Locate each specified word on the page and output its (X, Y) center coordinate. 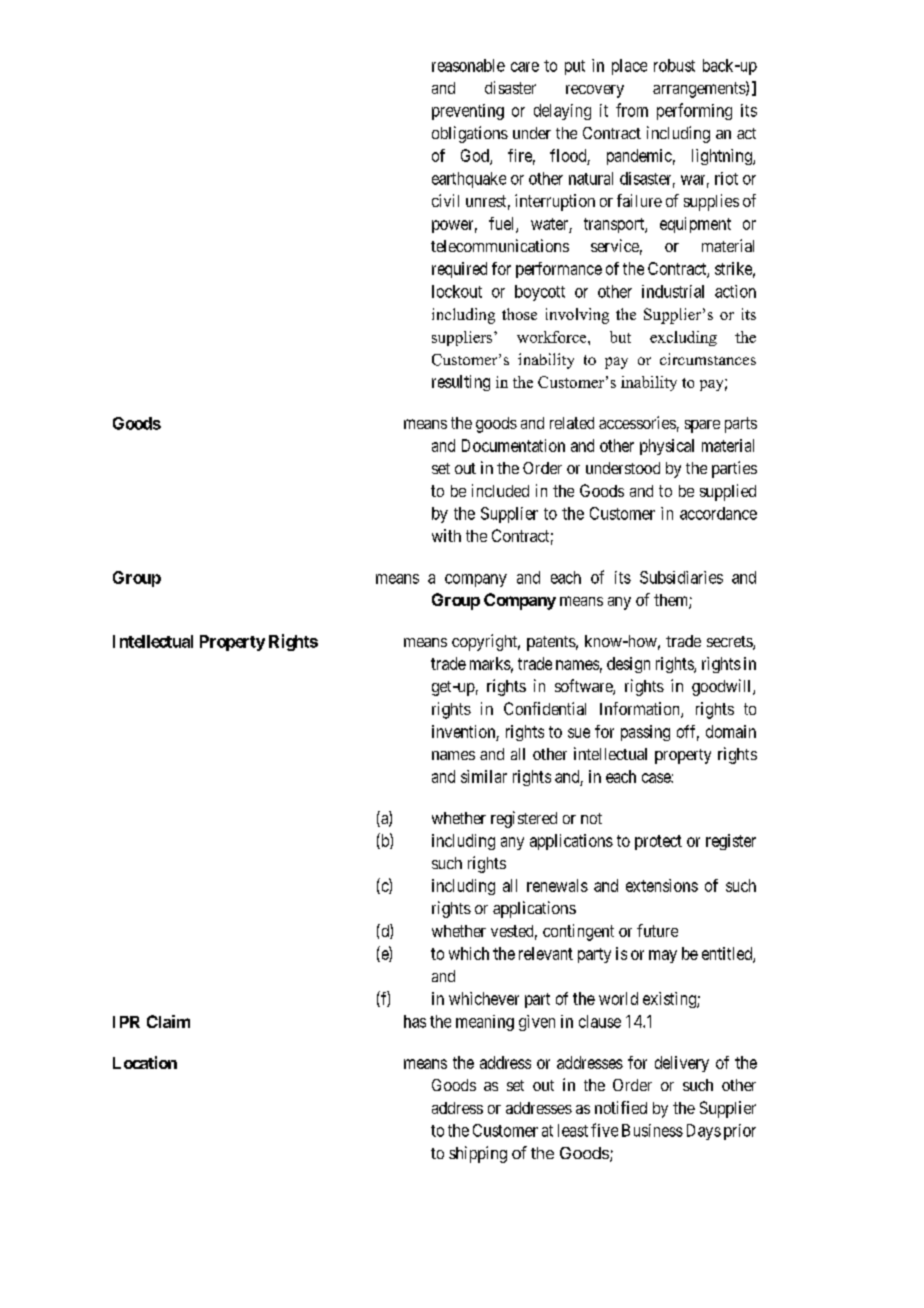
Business (652, 1130)
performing (694, 111)
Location (145, 1062)
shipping (478, 1154)
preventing (468, 112)
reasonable (468, 65)
